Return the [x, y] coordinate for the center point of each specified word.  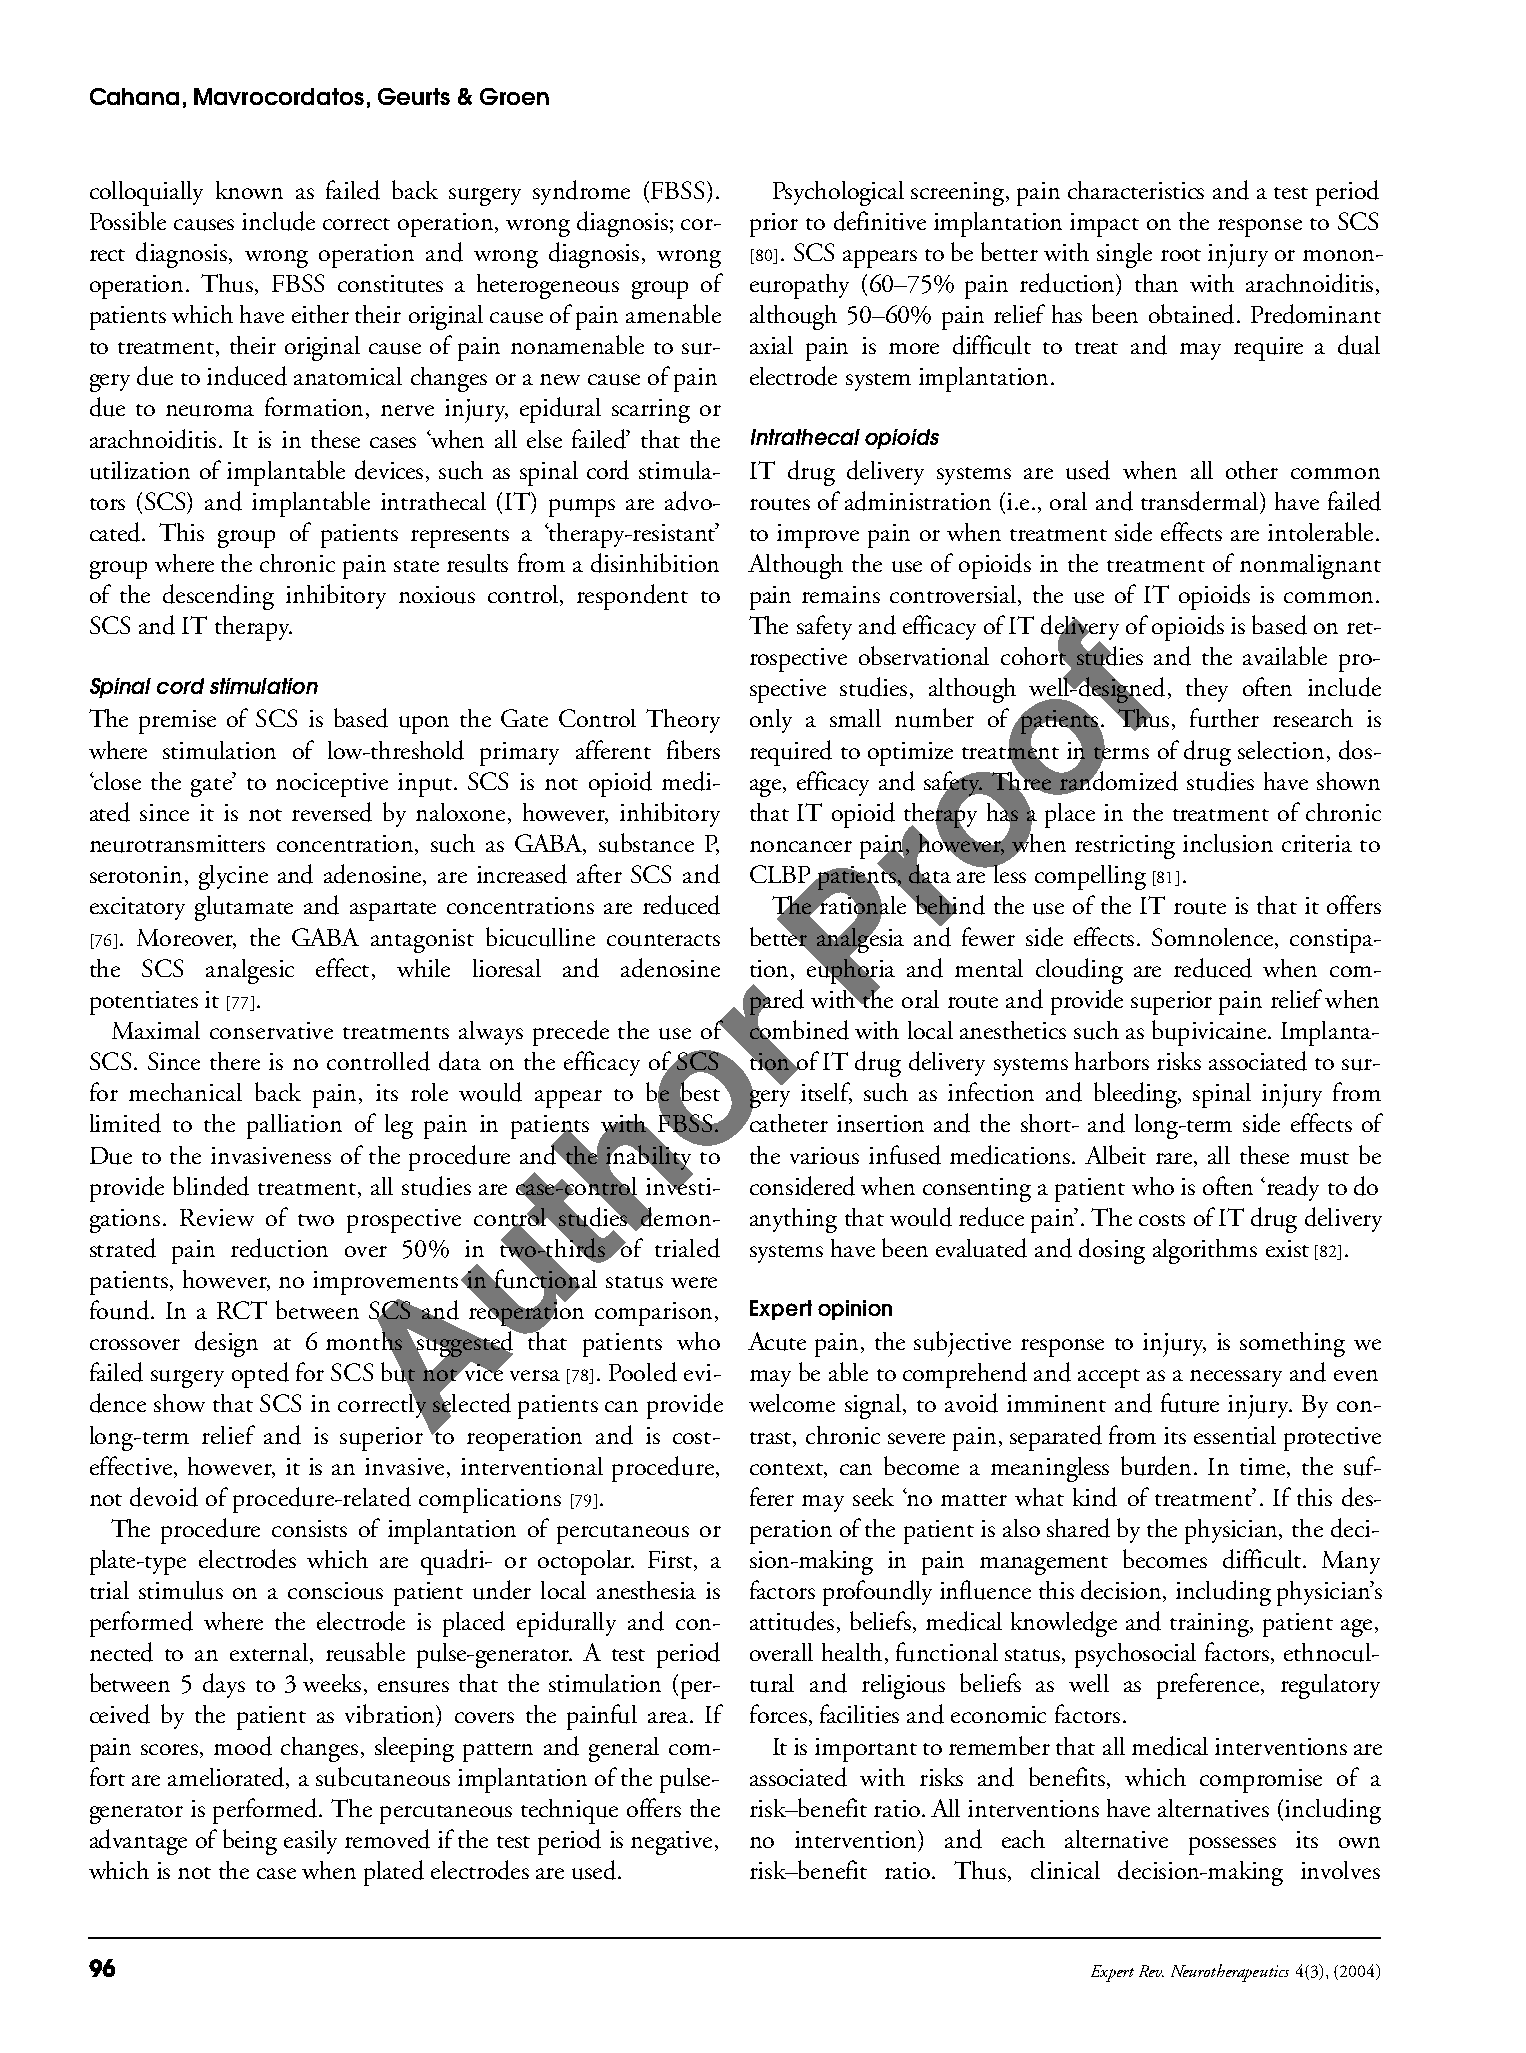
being [250, 1842]
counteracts [663, 940]
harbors [1112, 1060]
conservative [271, 1030]
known [249, 190]
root [1181, 255]
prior [774, 225]
